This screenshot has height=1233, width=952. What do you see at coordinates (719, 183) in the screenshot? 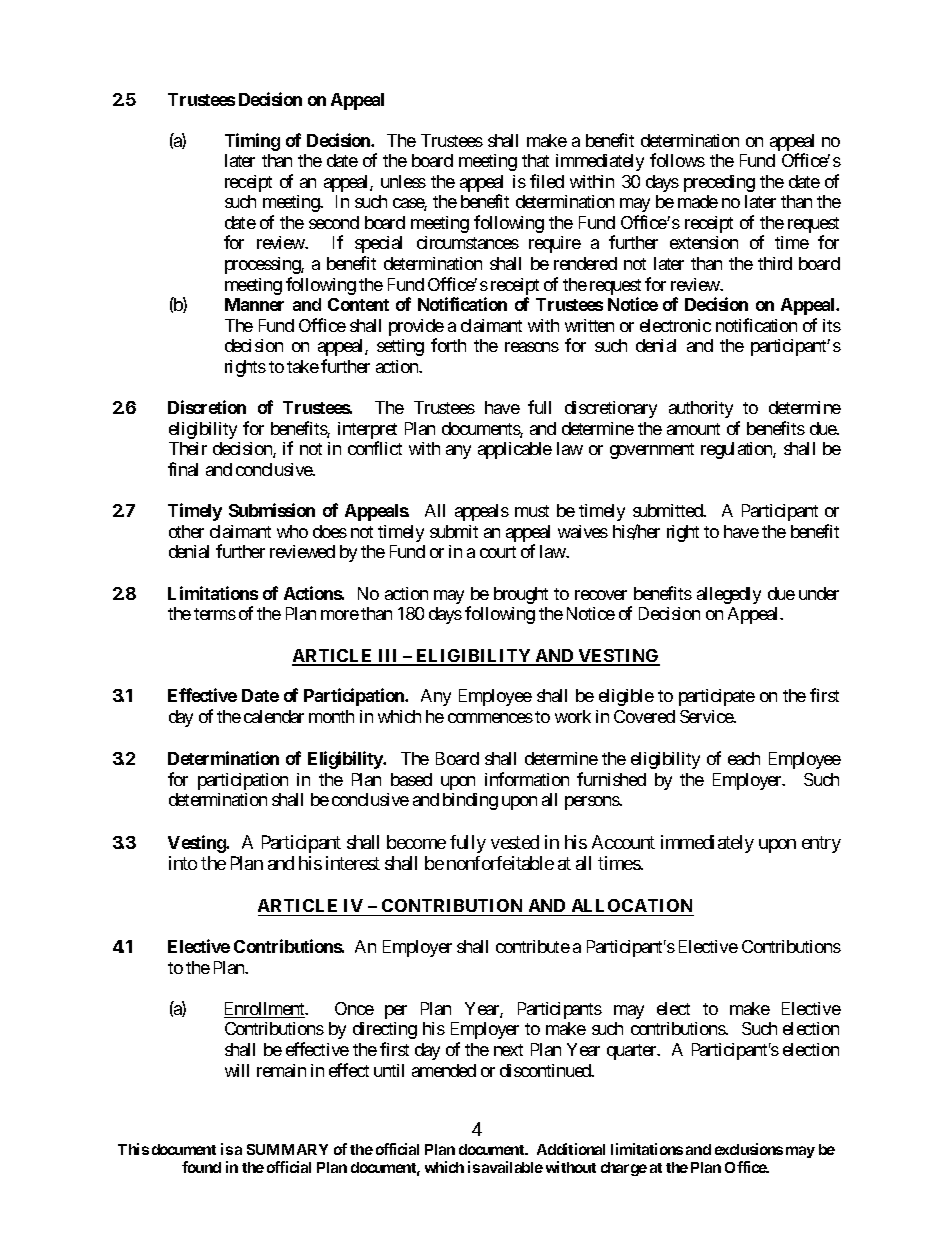
I see `preceding` at bounding box center [719, 183].
